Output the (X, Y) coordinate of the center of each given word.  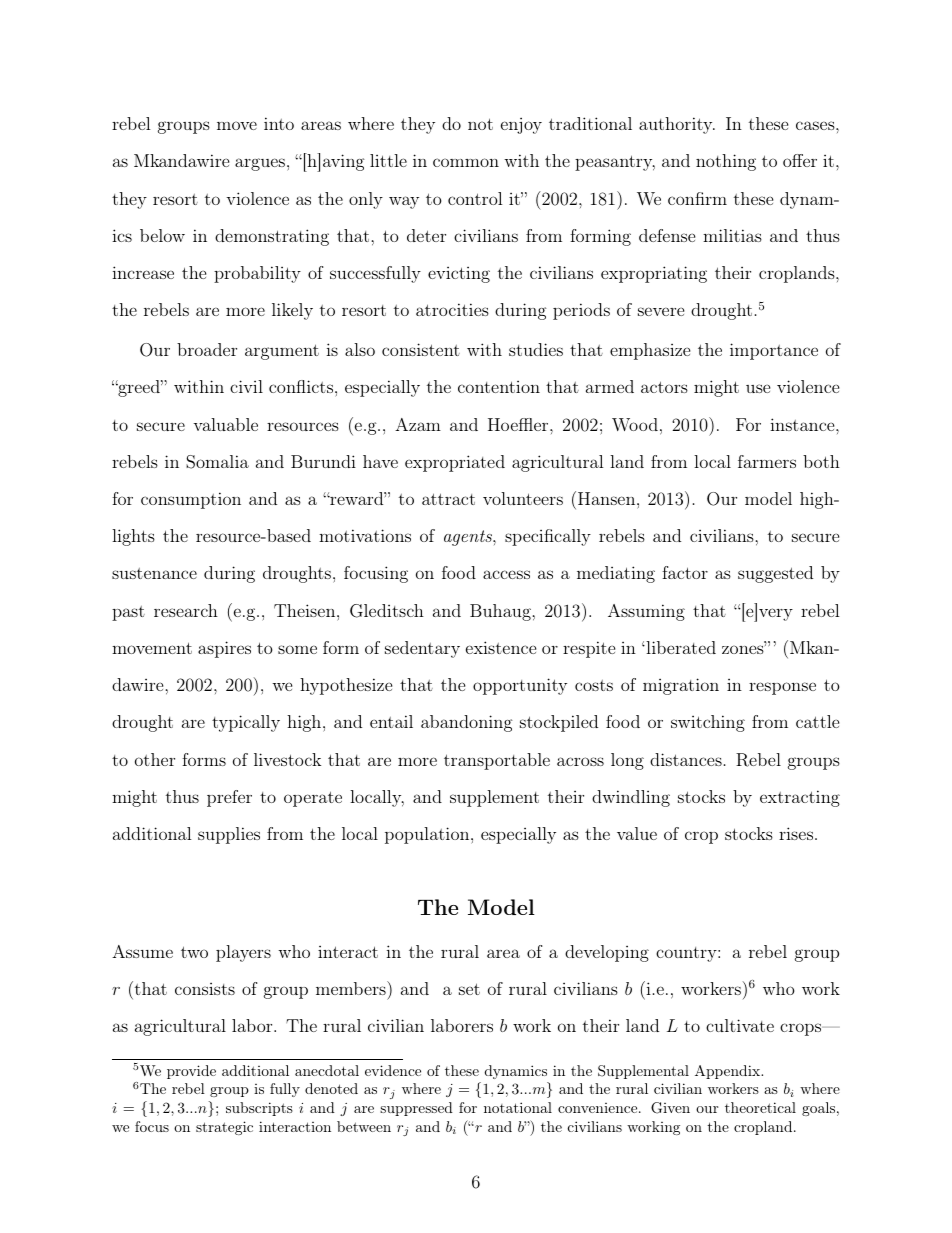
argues (260, 164)
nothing (726, 162)
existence (501, 647)
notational (518, 1107)
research (186, 610)
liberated (680, 647)
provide (191, 1072)
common (466, 162)
